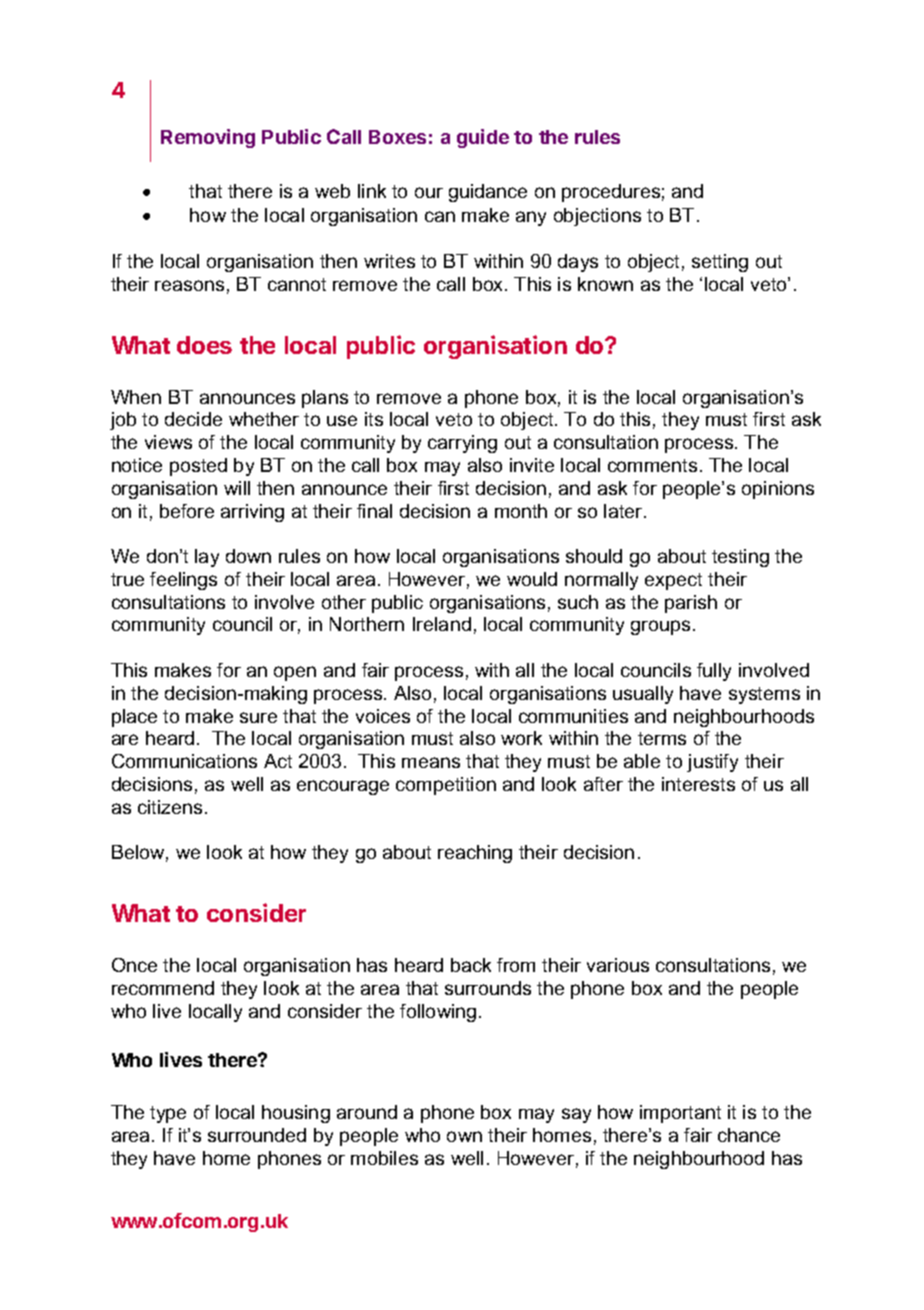 Image resolution: width=924 pixels, height=1310 pixels. I want to click on comments, so click(652, 465).
